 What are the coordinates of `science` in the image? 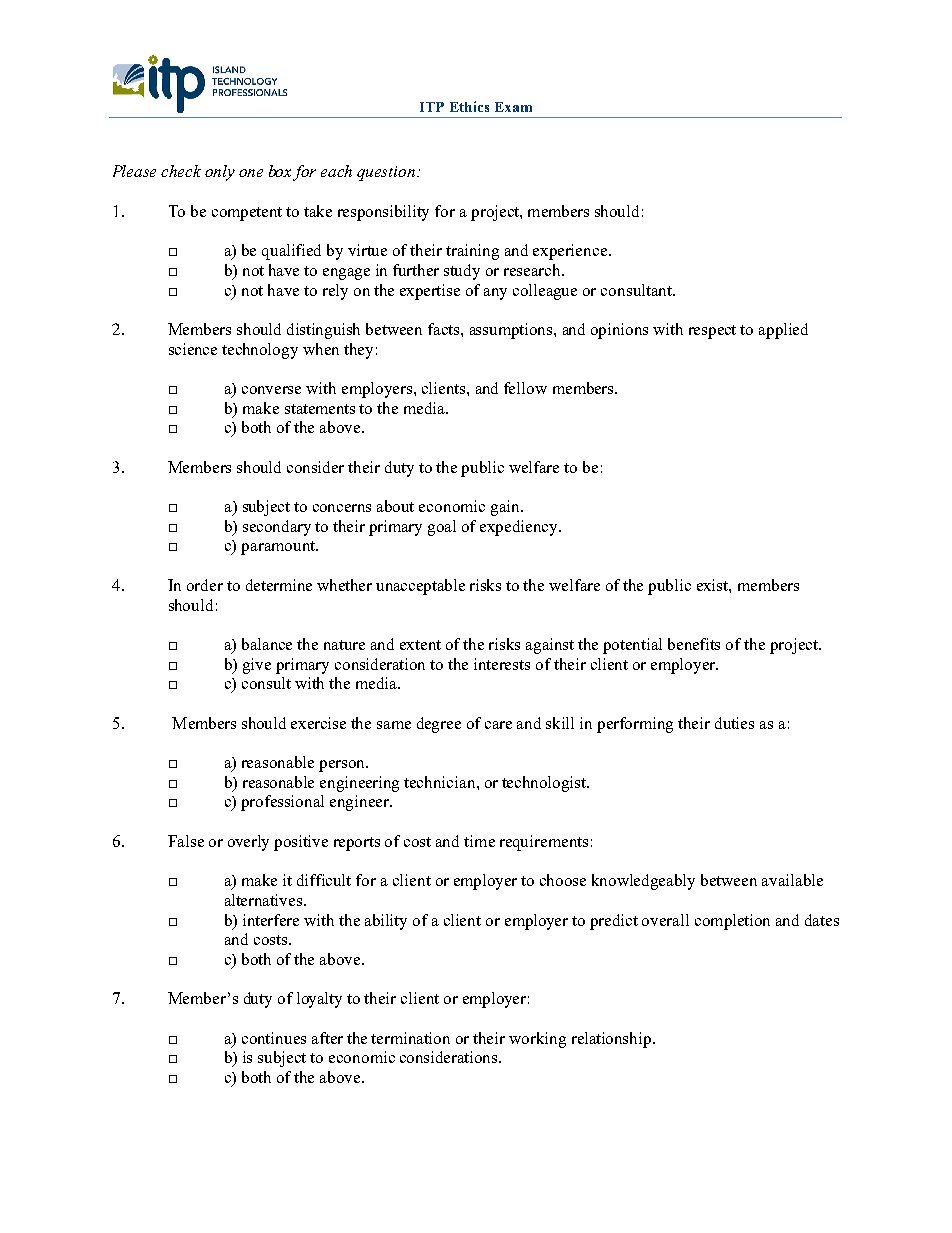 It's located at (193, 349).
